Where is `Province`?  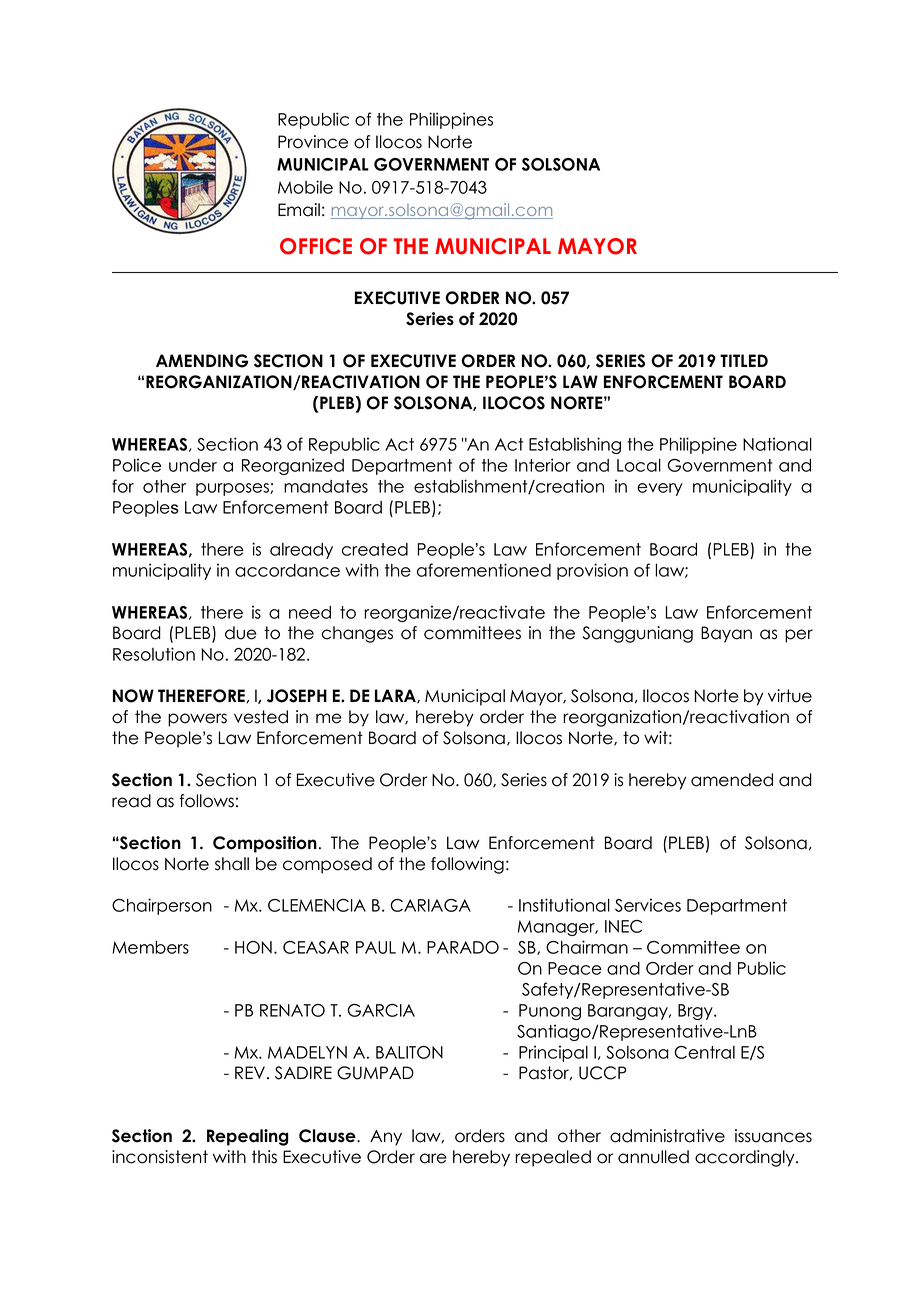
Province is located at coordinates (313, 142).
